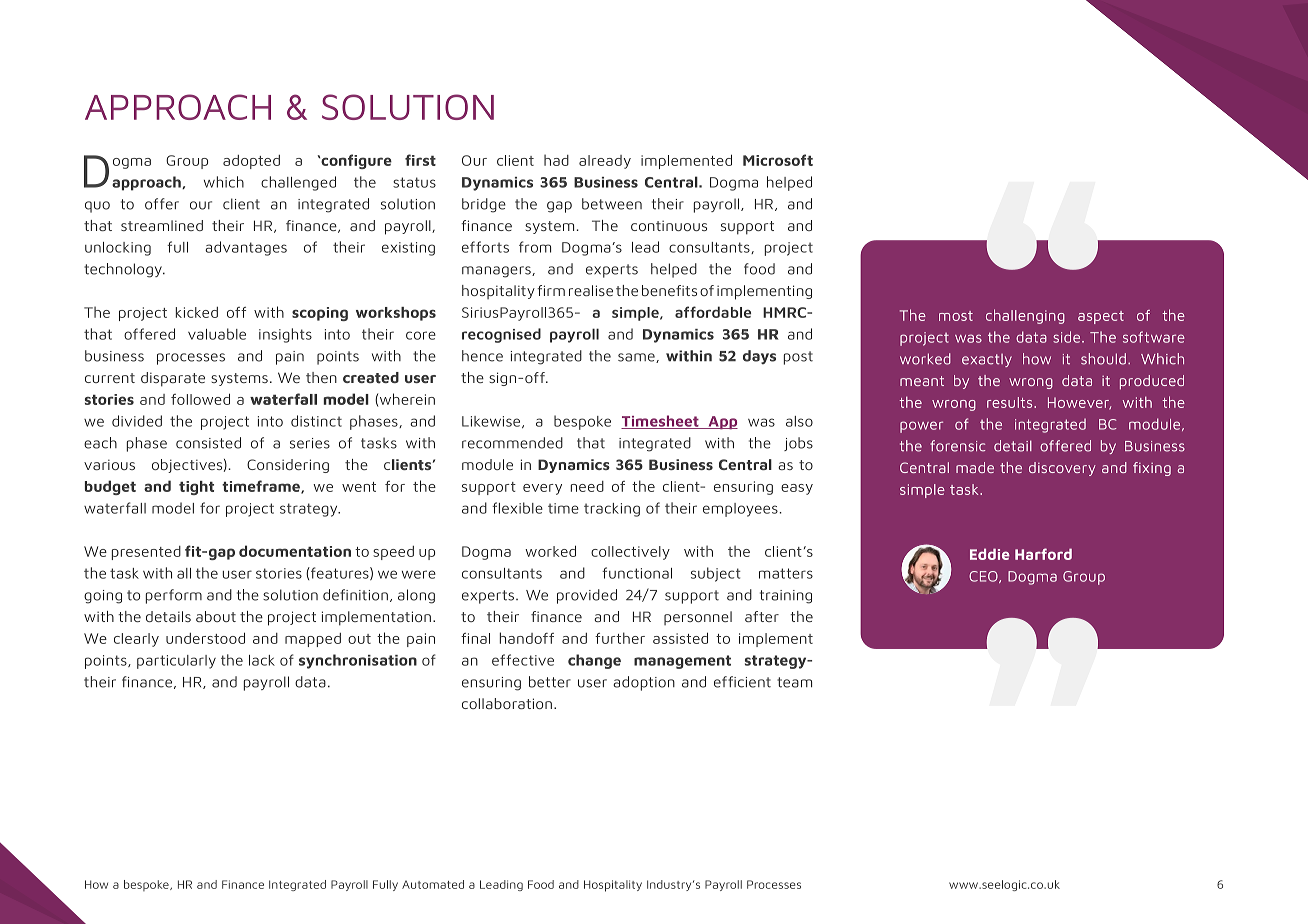 Image resolution: width=1308 pixels, height=924 pixels. What do you see at coordinates (507, 703) in the image?
I see `collaboration` at bounding box center [507, 703].
